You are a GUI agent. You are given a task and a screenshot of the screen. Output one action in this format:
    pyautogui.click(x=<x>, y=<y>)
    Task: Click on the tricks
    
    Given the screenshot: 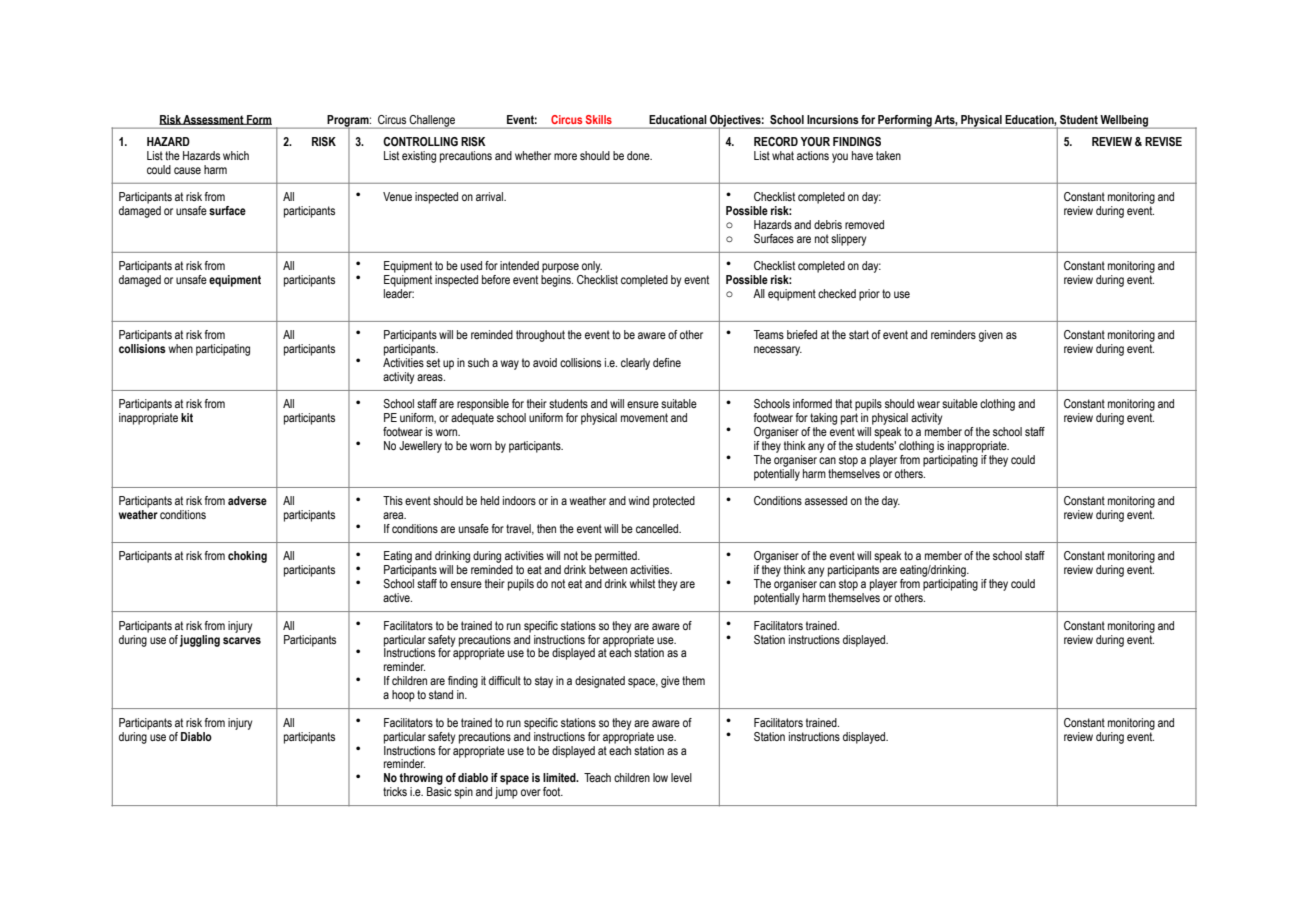 What is the action you would take?
    pyautogui.click(x=395, y=791)
